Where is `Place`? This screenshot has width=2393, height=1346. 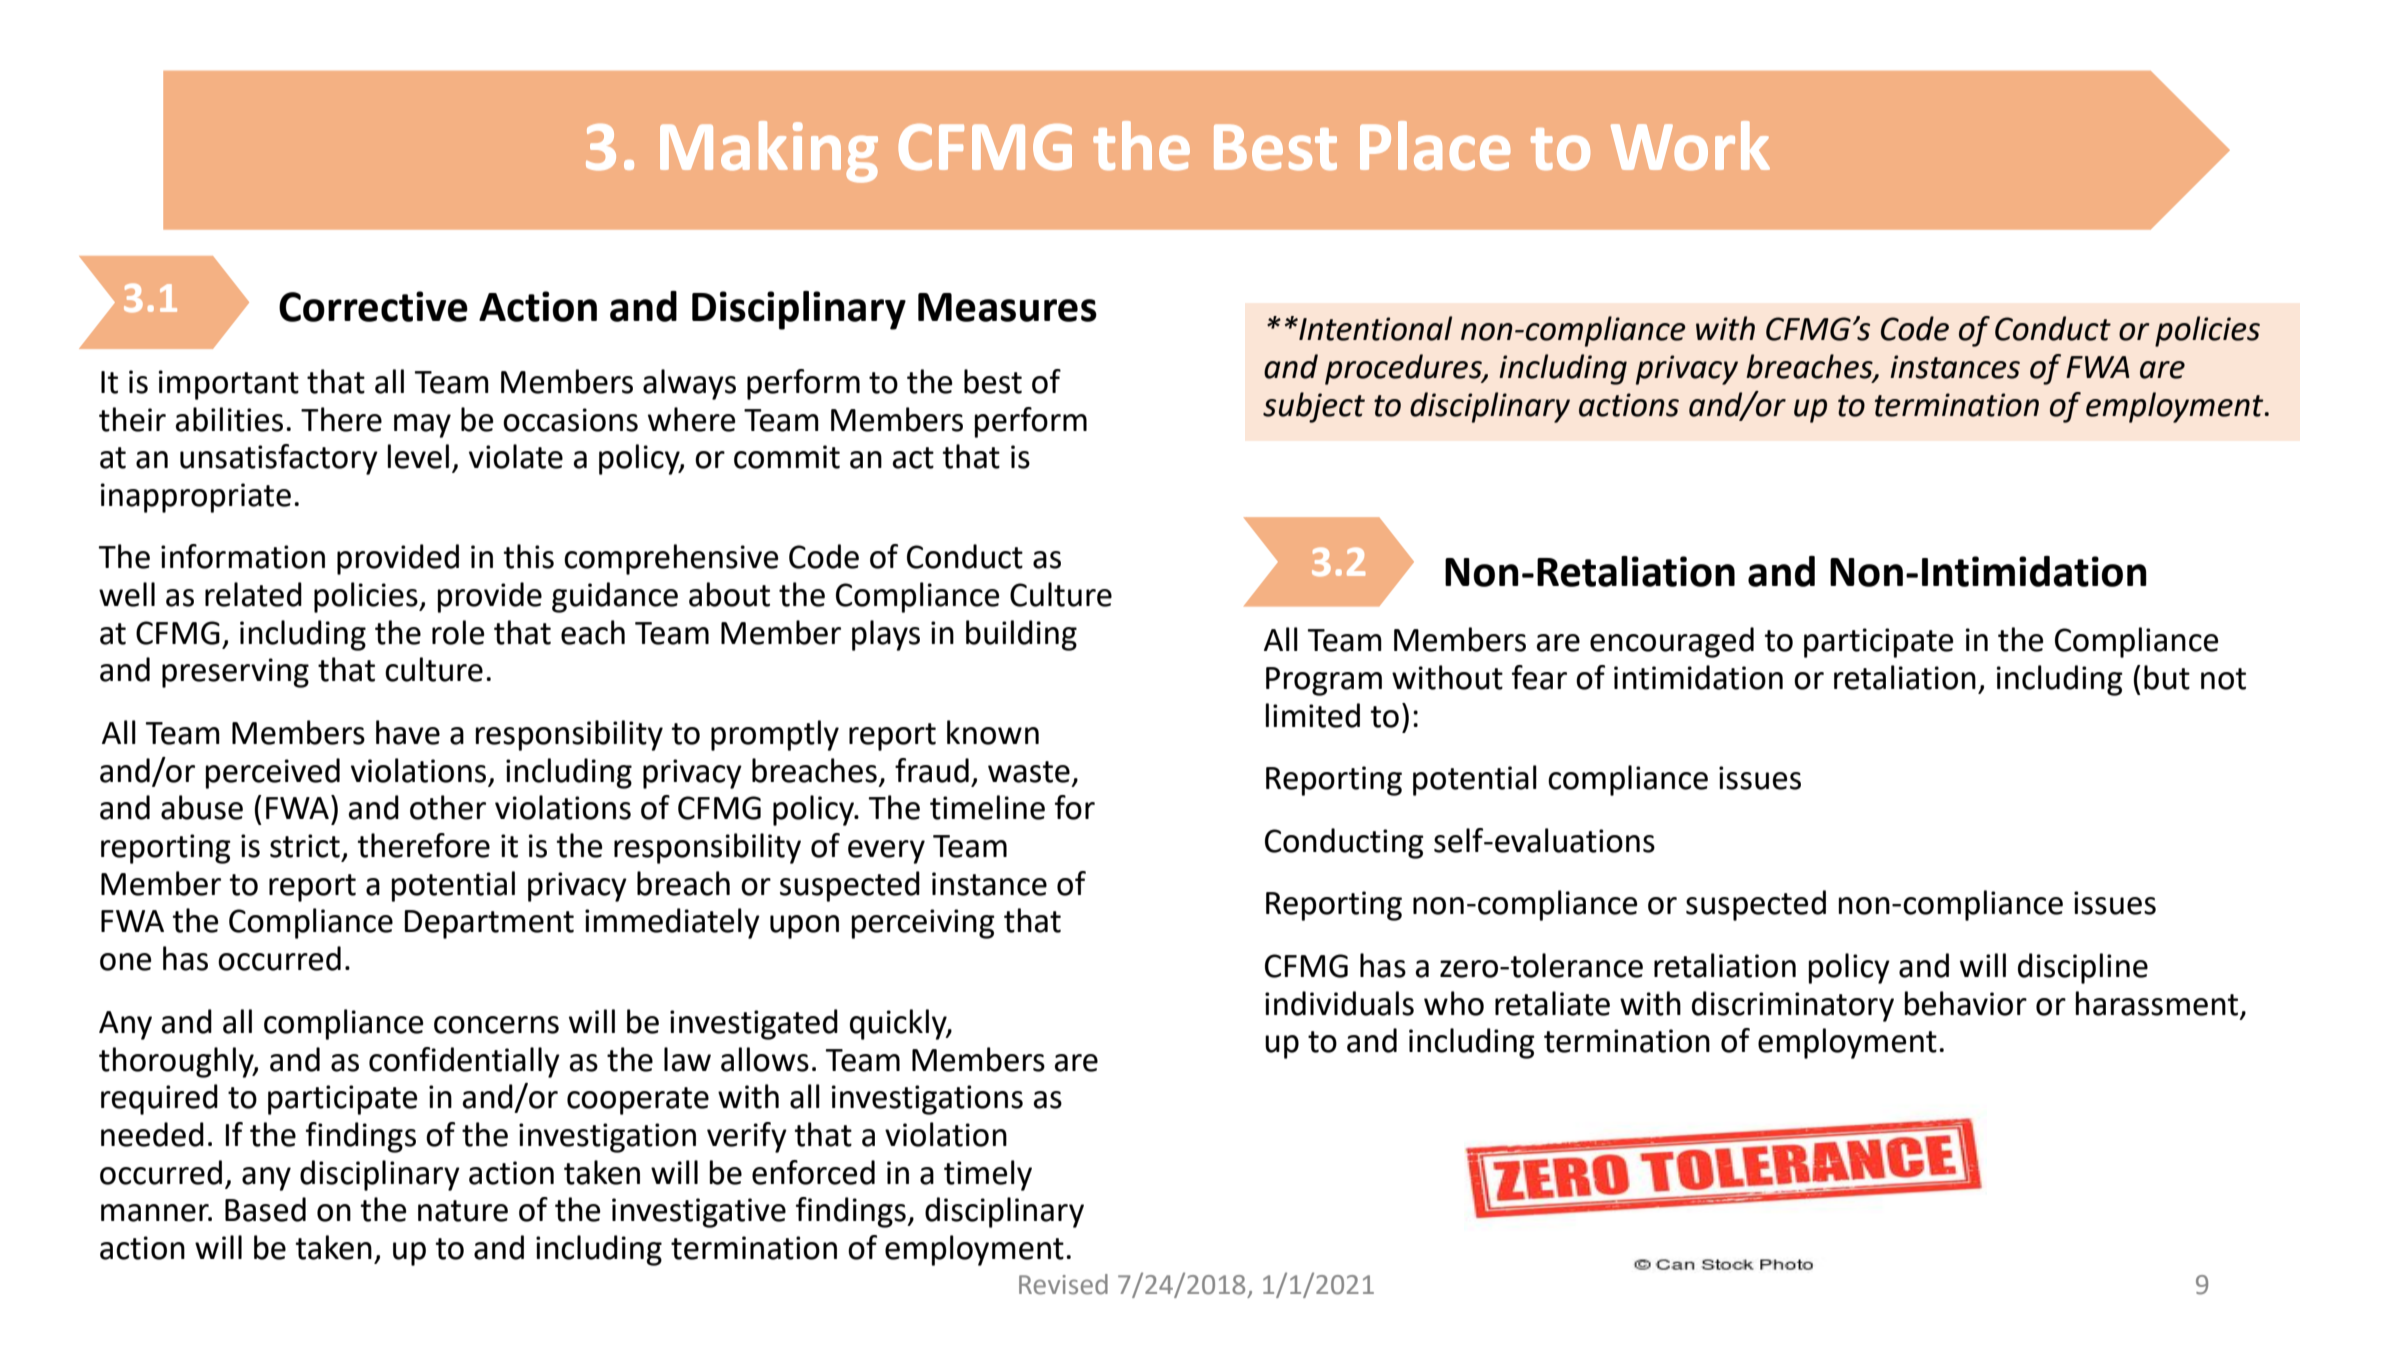
Place is located at coordinates (1435, 146).
